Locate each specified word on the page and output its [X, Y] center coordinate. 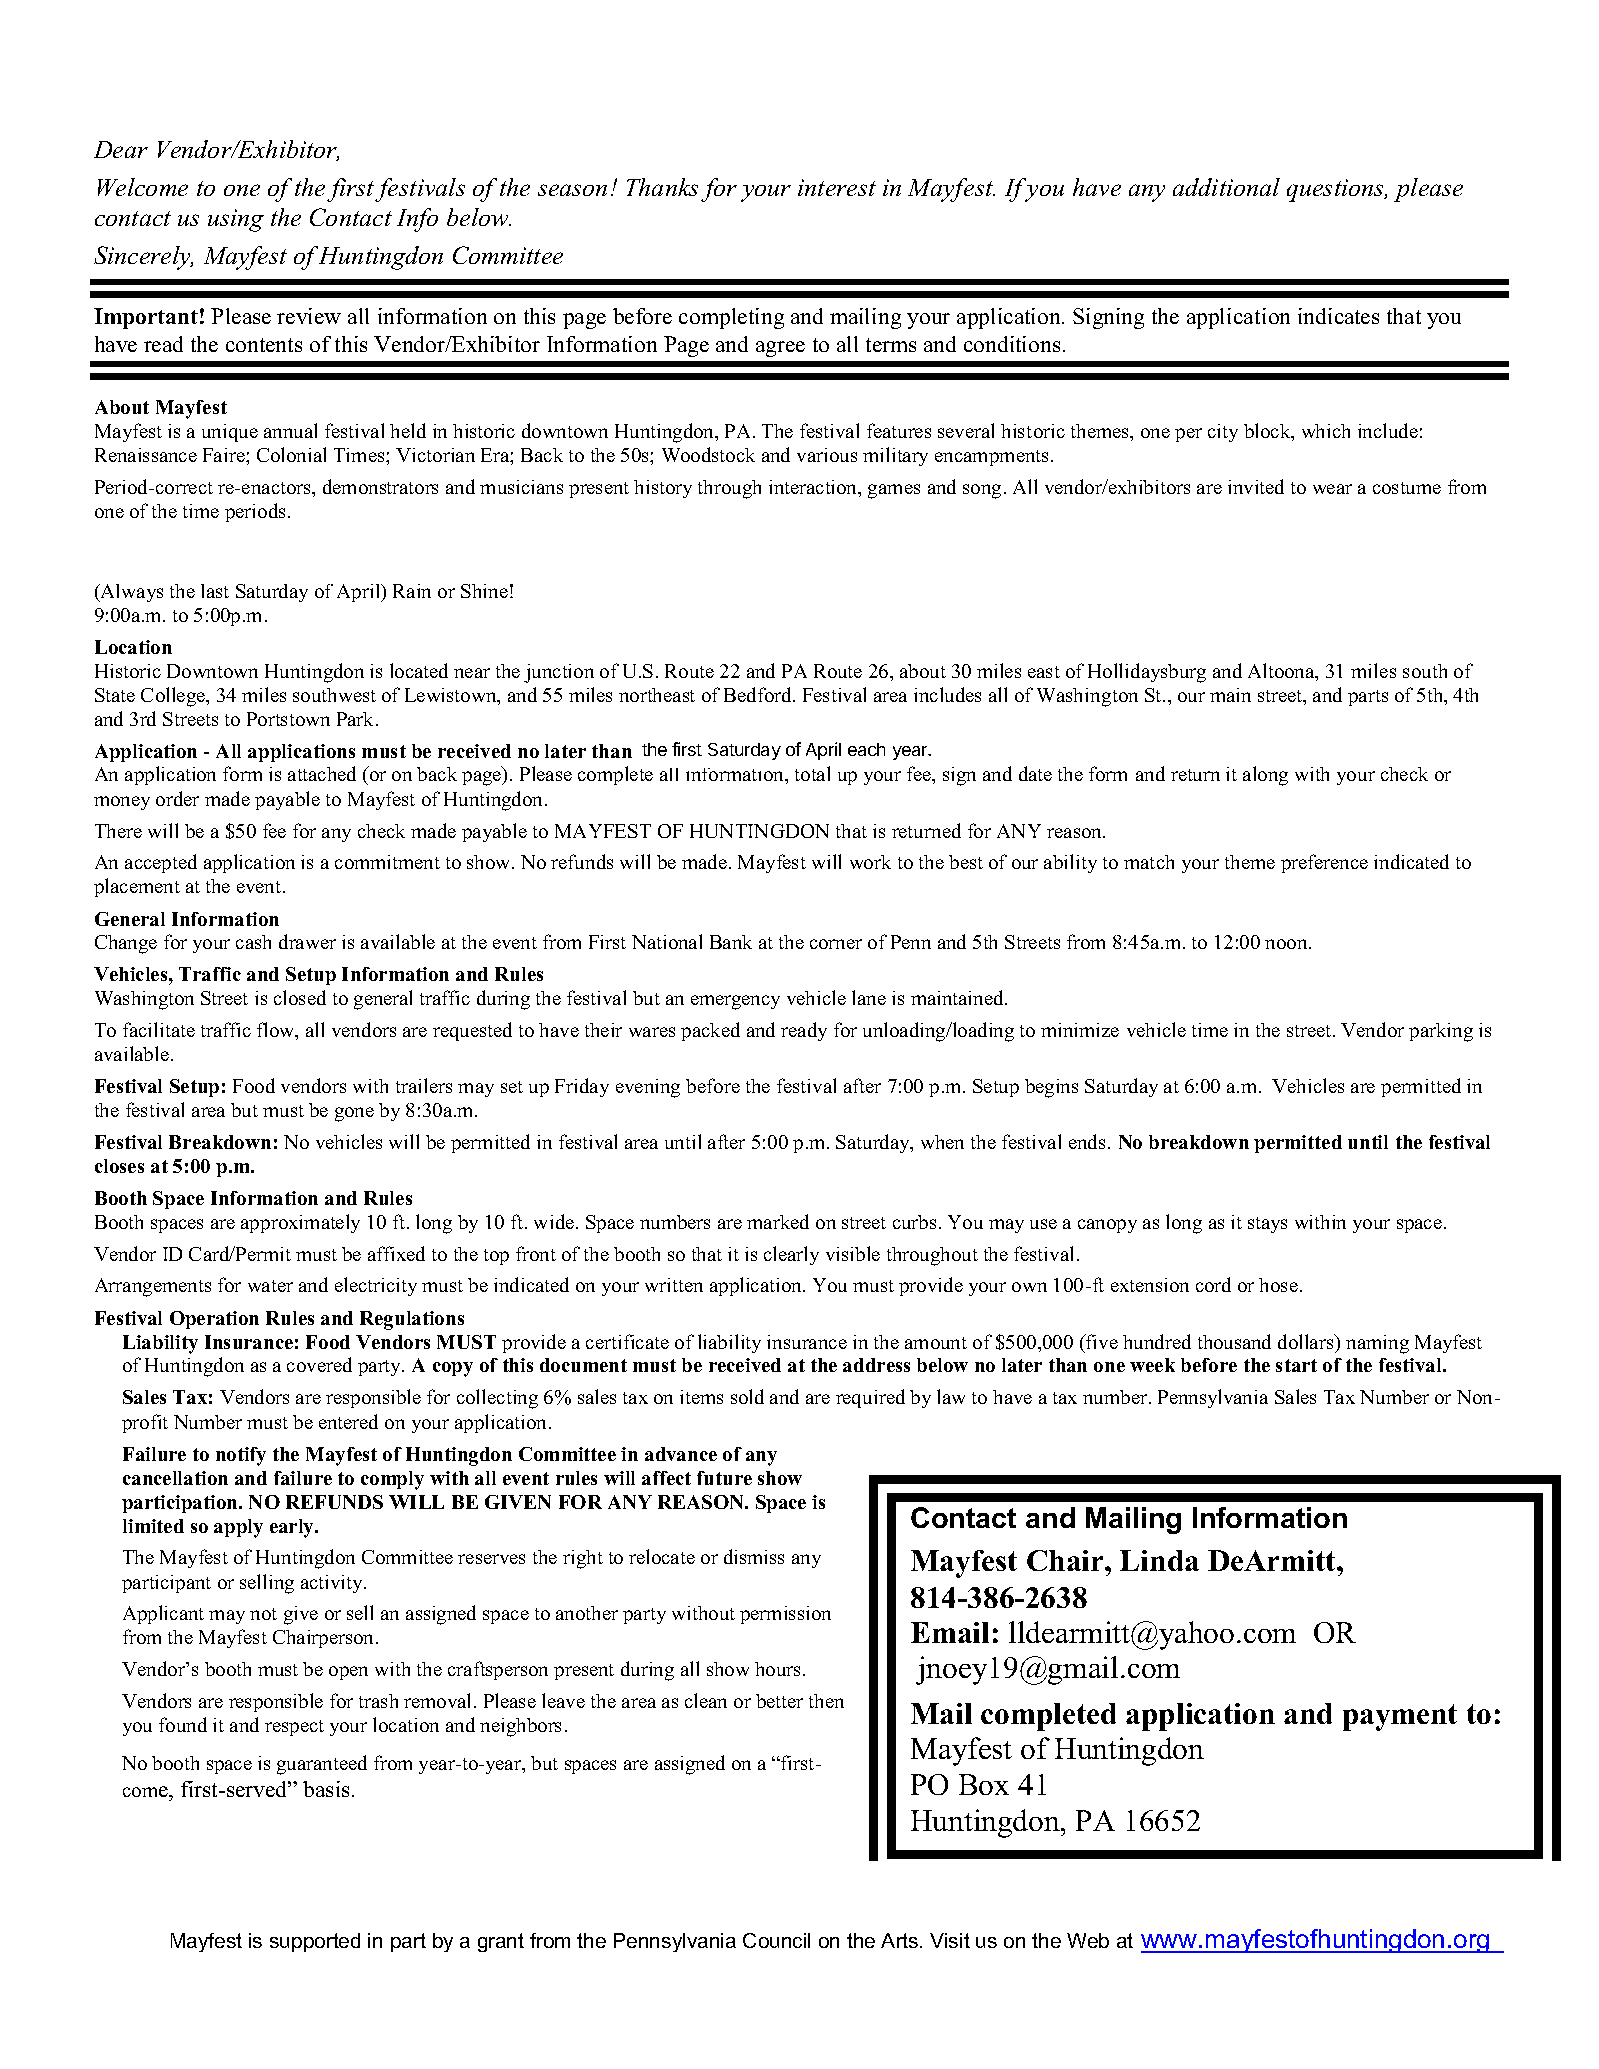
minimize [1080, 1030]
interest [837, 187]
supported [315, 1942]
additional [1226, 187]
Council [776, 1940]
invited [1256, 486]
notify [241, 1456]
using [236, 220]
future [724, 1478]
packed [710, 1031]
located [419, 670]
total [812, 773]
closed [300, 997]
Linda [1159, 1560]
